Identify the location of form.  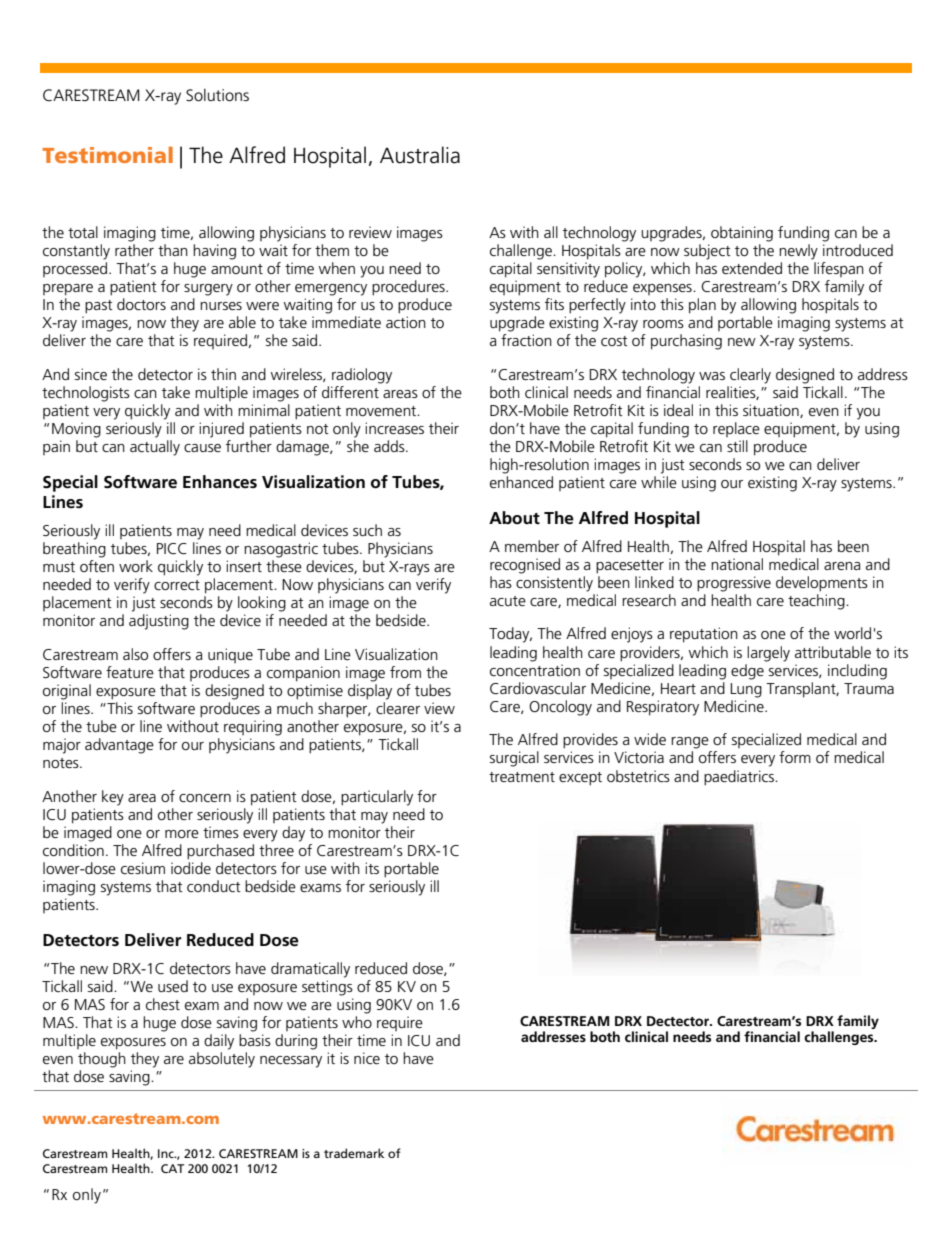
(795, 757).
